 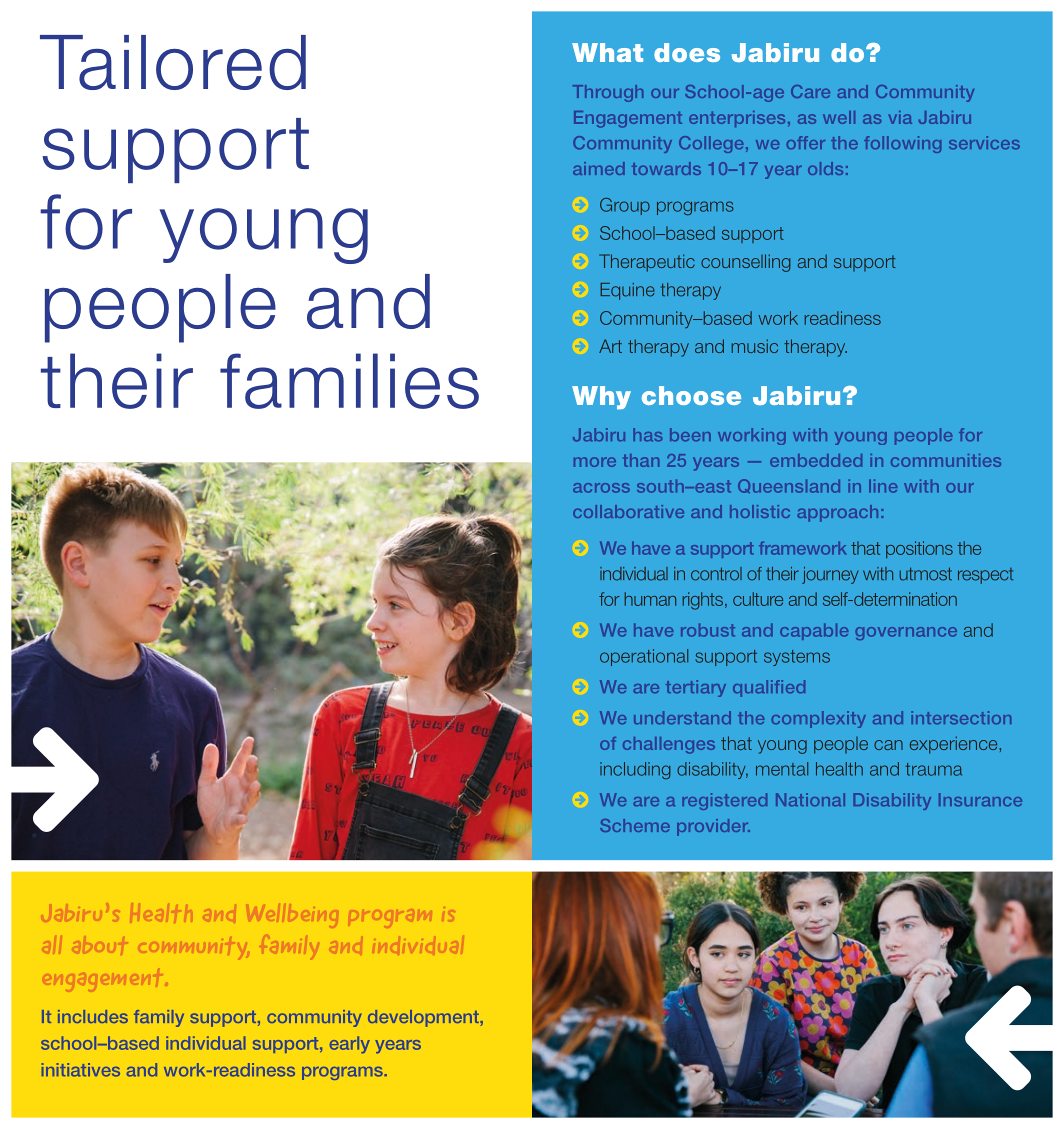 What do you see at coordinates (919, 549) in the screenshot?
I see `positions` at bounding box center [919, 549].
